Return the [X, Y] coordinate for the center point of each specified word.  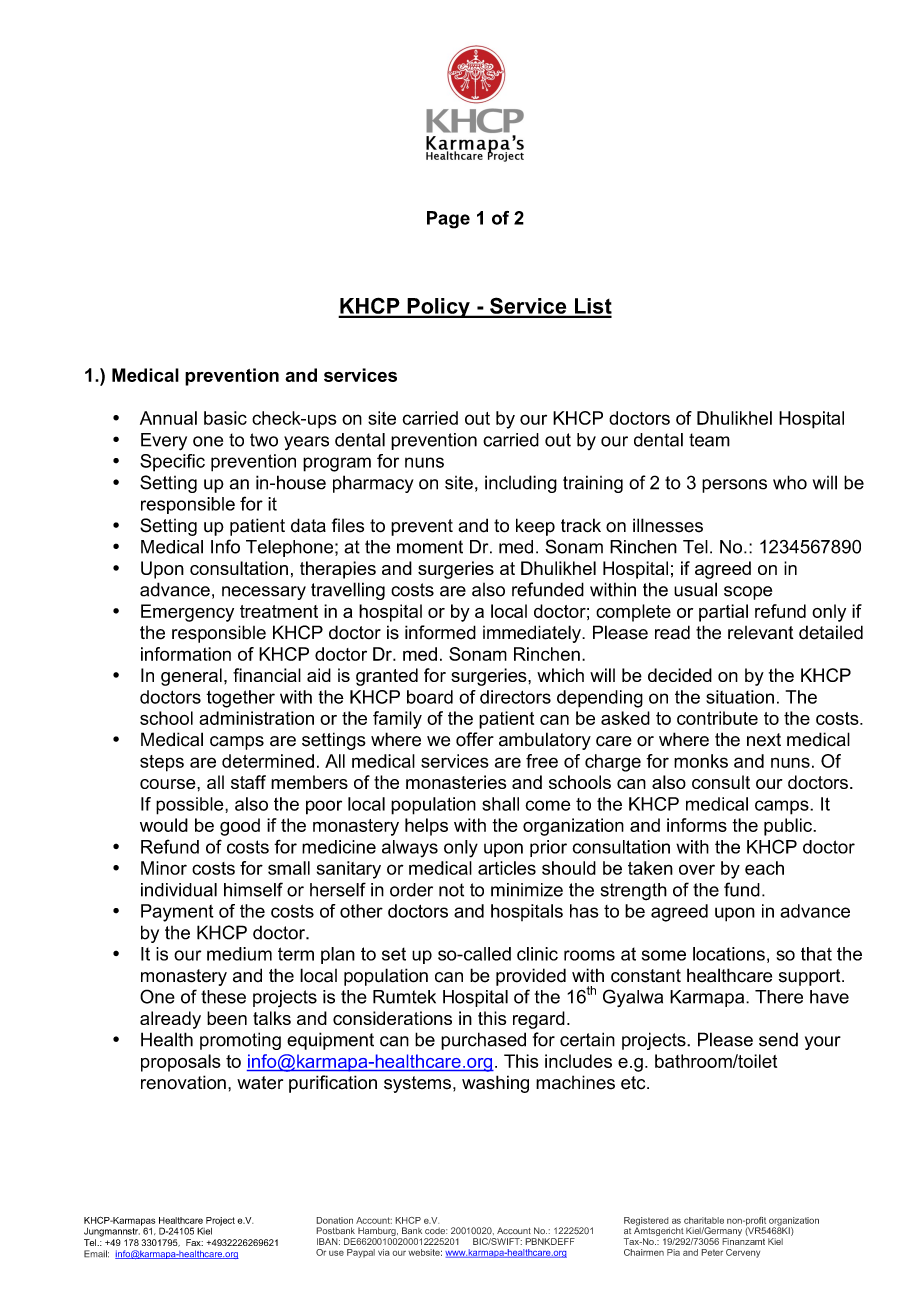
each [764, 868]
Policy [438, 308]
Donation [334, 1220]
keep [535, 527]
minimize [527, 890]
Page [448, 220]
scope [748, 593]
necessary [264, 593]
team [709, 440]
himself [253, 889]
